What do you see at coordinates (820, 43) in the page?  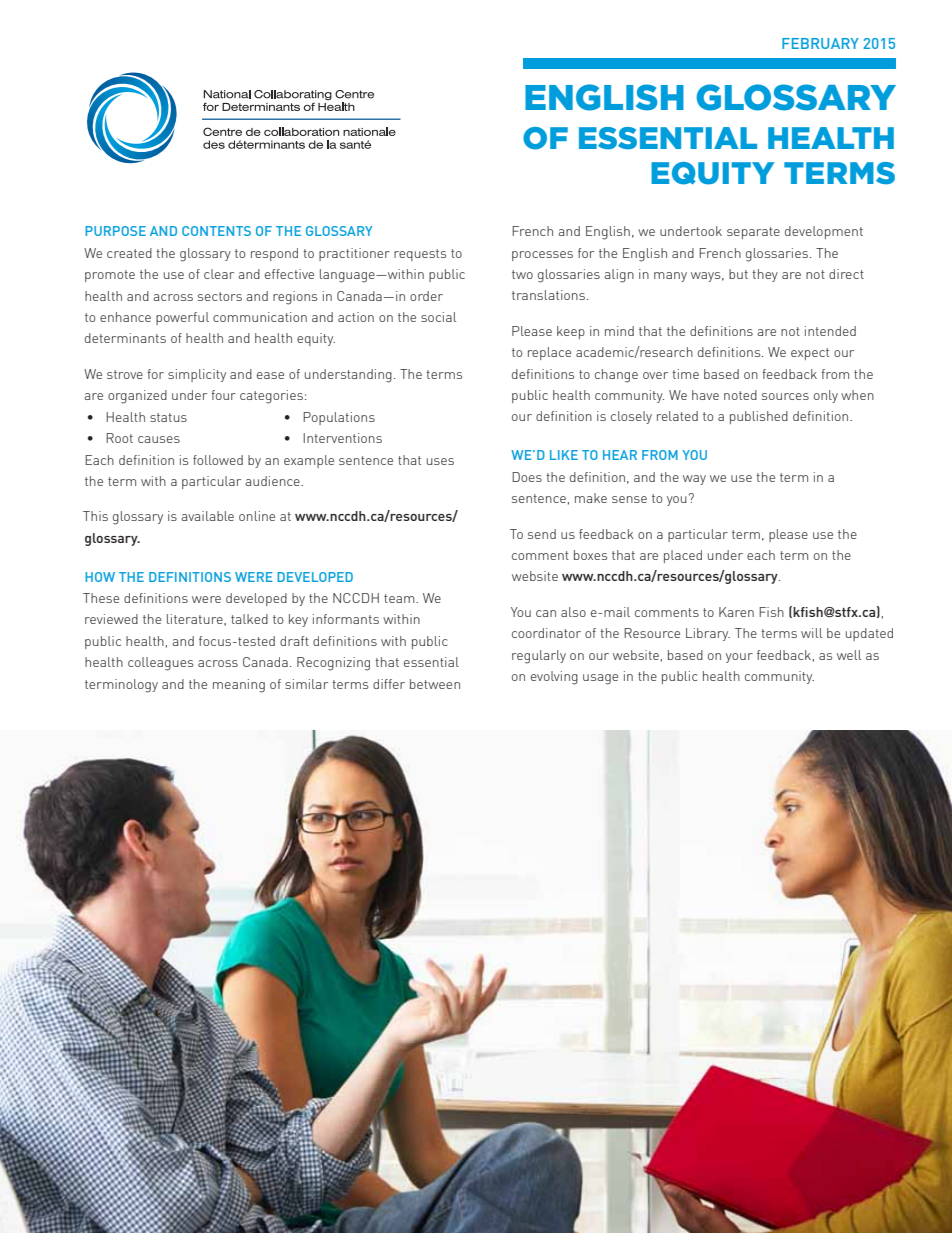 I see `february` at bounding box center [820, 43].
